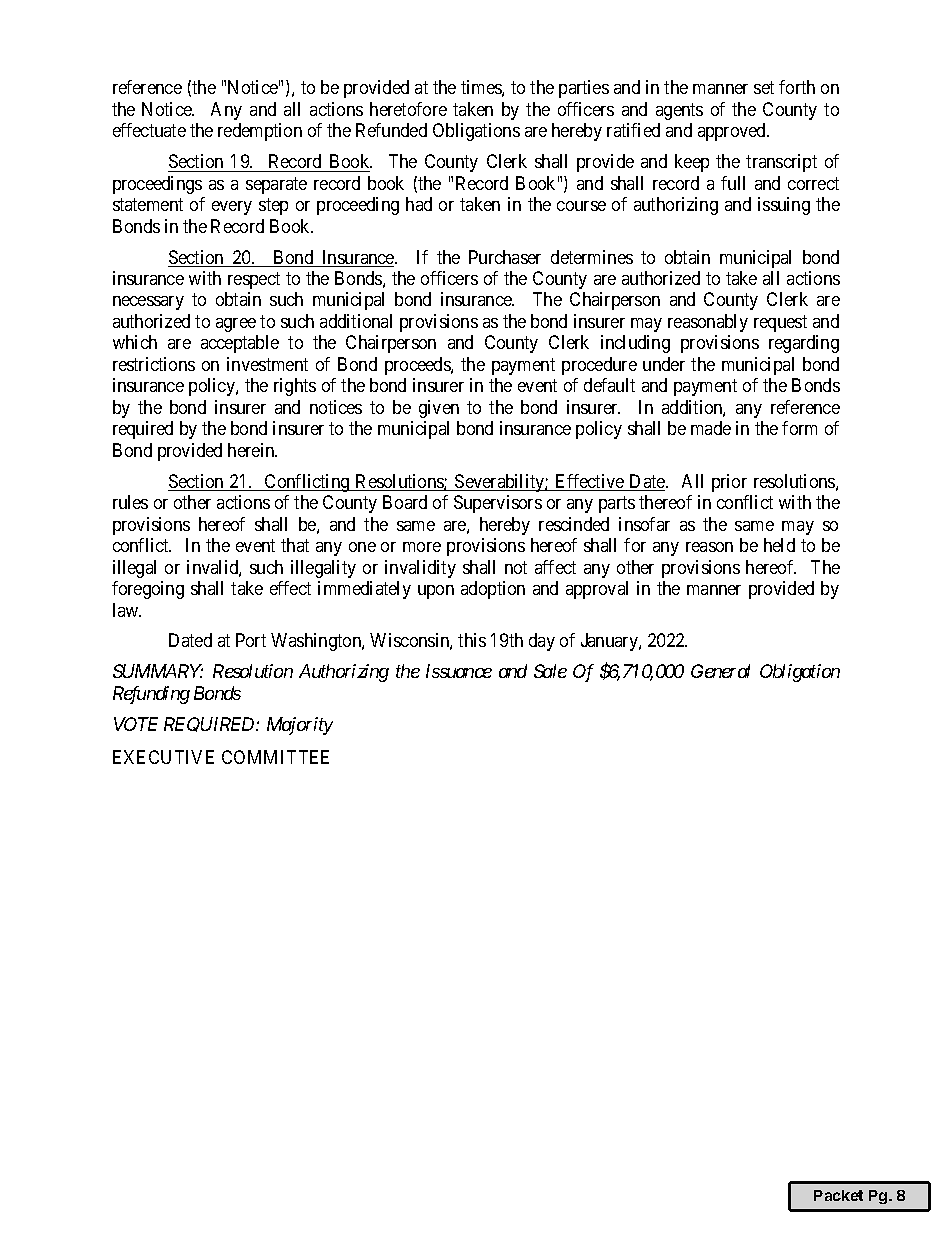  Describe the element at coordinates (733, 132) in the screenshot. I see `approved` at that location.
